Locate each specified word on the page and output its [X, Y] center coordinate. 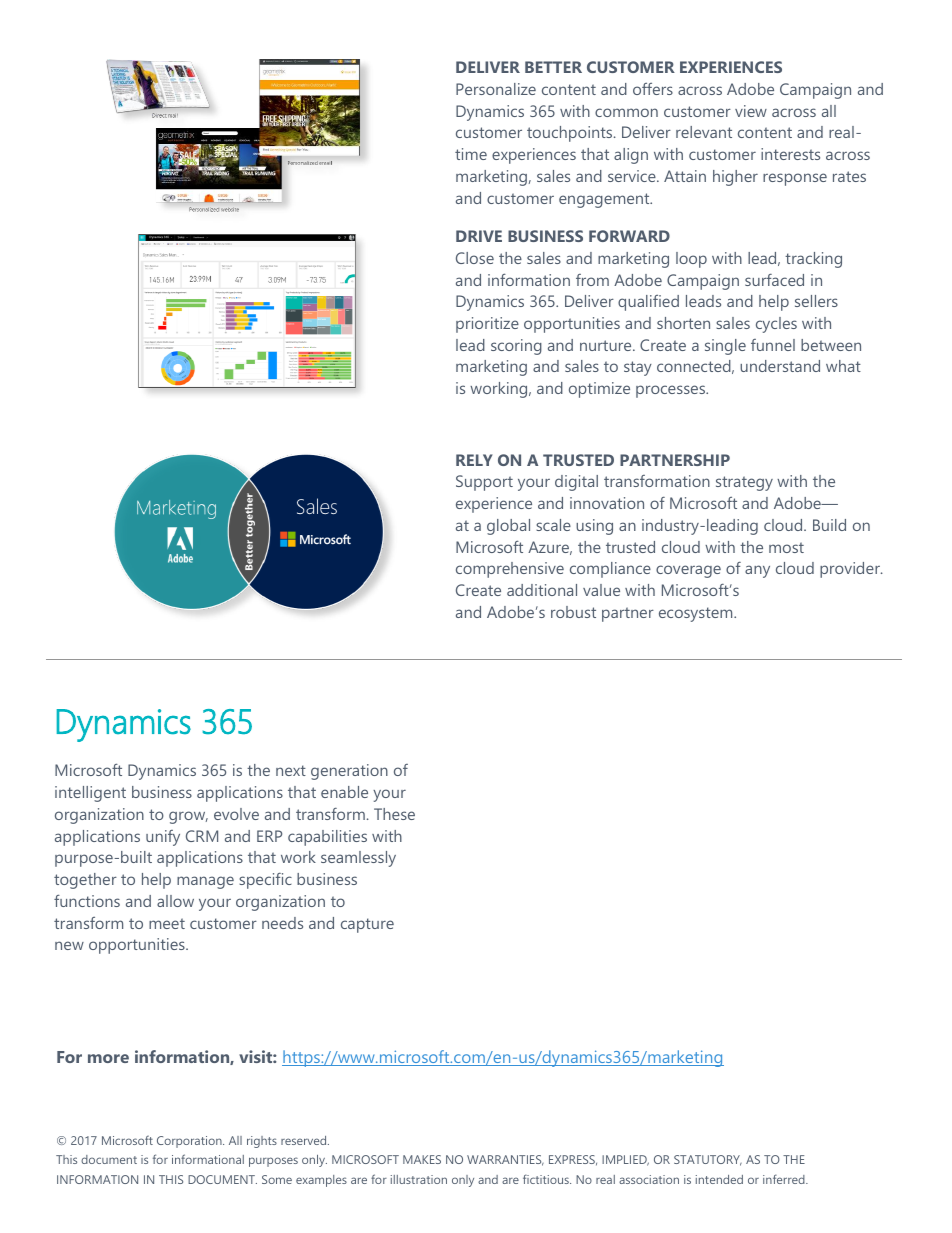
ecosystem [697, 614]
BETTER [553, 67]
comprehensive [510, 570]
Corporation [190, 1142]
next [291, 770]
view [751, 111]
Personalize [496, 89]
